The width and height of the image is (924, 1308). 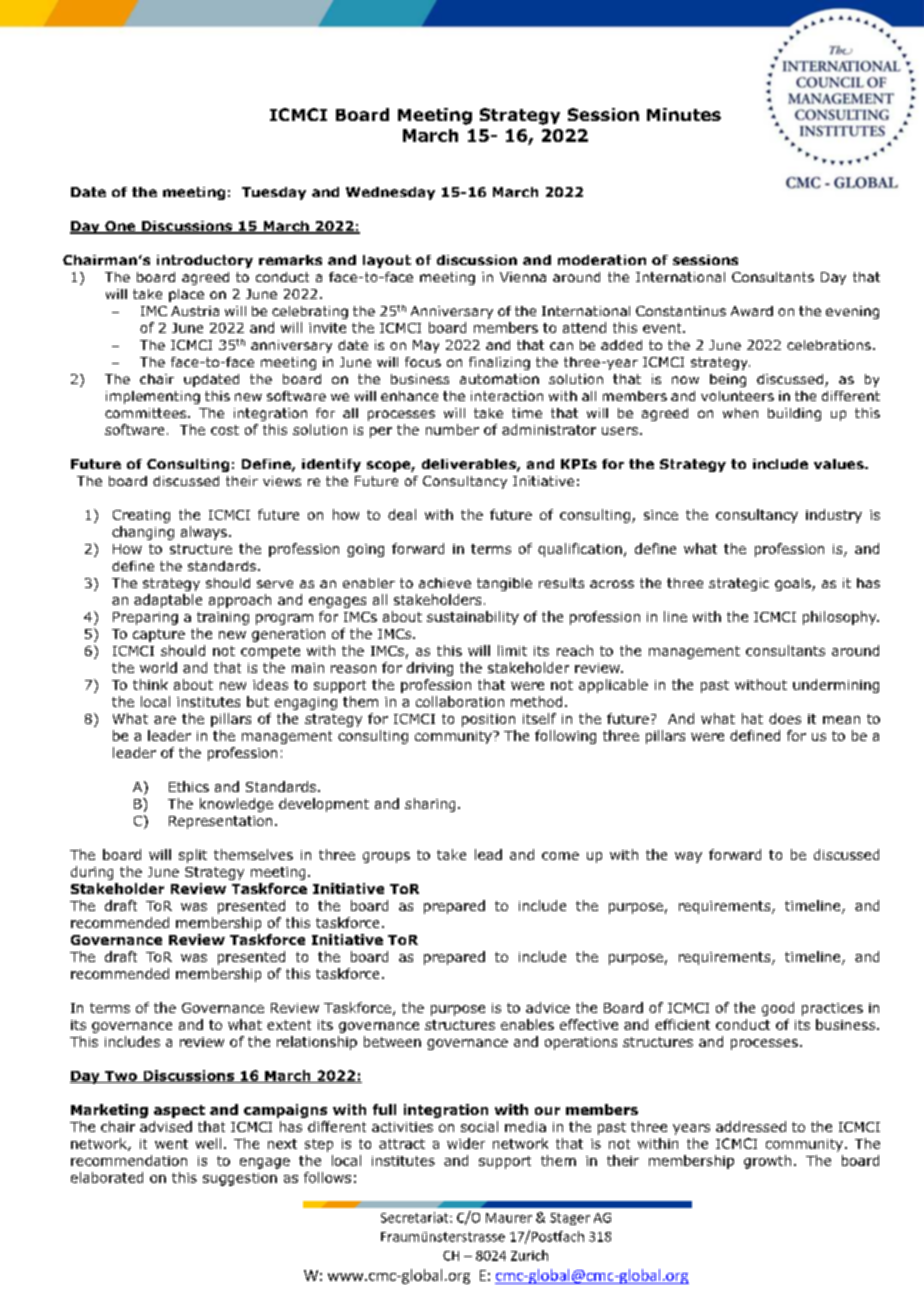 I want to click on Minutes, so click(x=684, y=114).
